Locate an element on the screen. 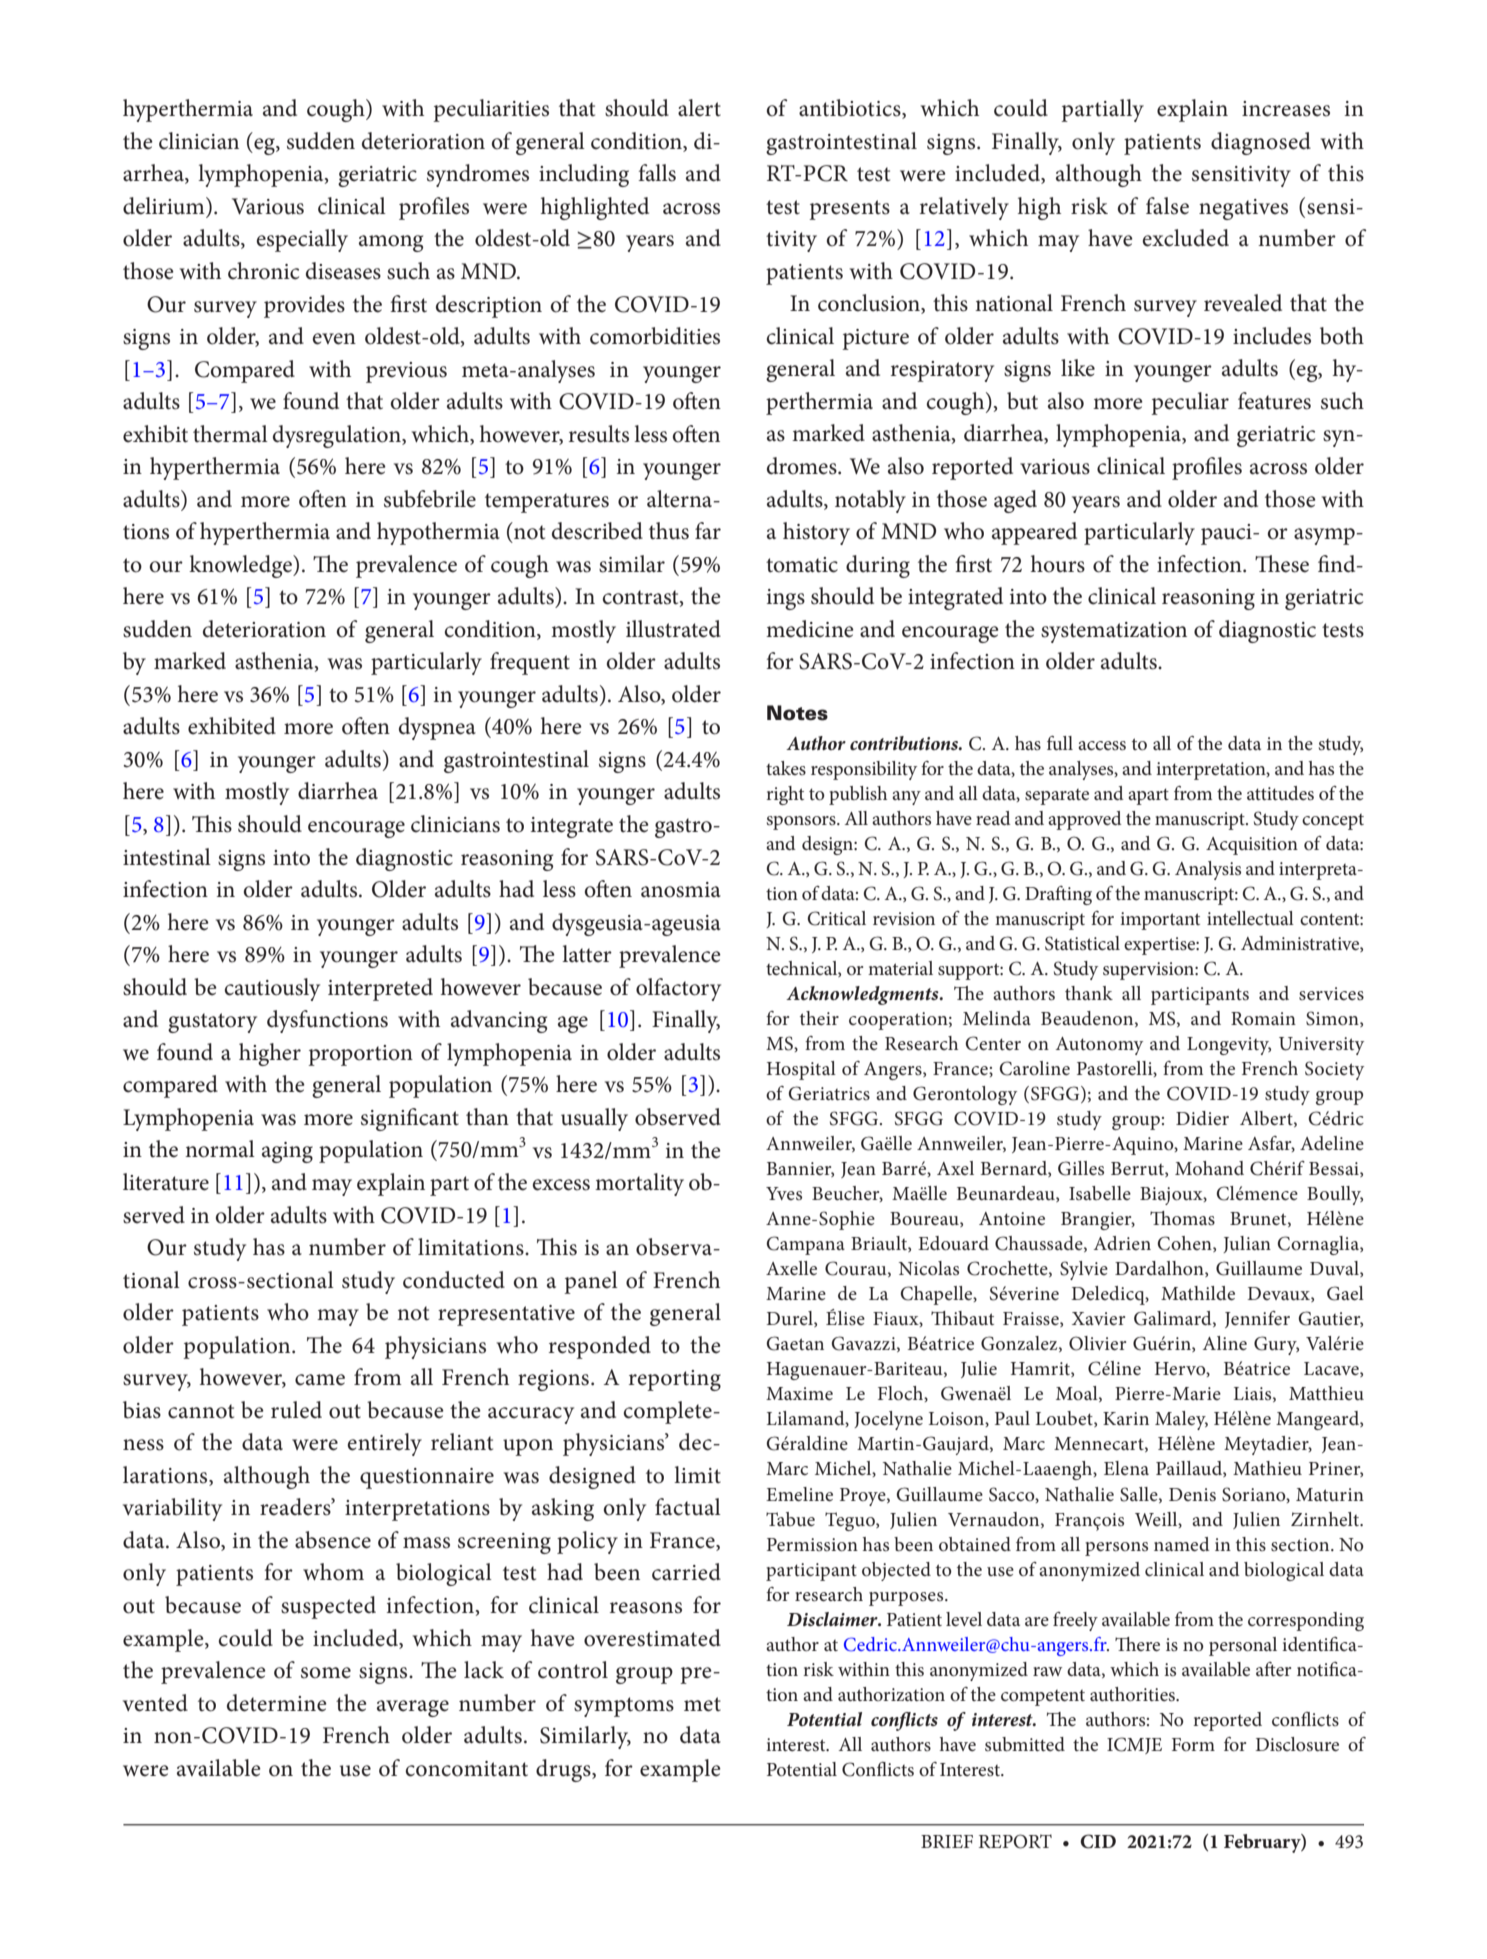  diagnosed is located at coordinates (1261, 143).
